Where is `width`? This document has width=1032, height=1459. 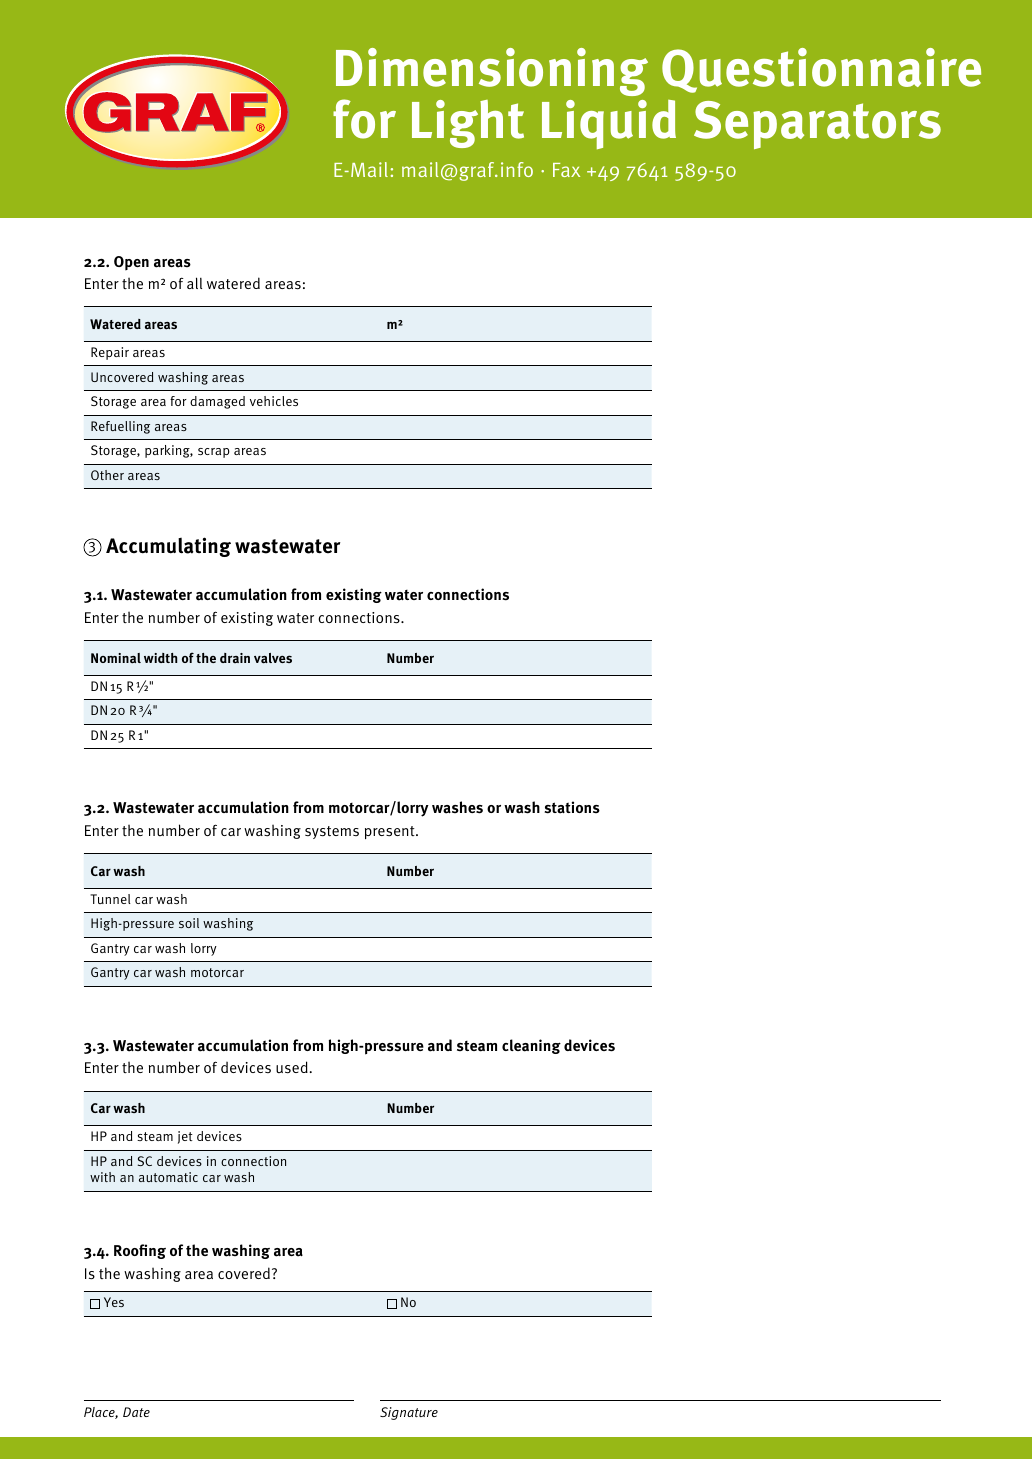
width is located at coordinates (160, 658).
